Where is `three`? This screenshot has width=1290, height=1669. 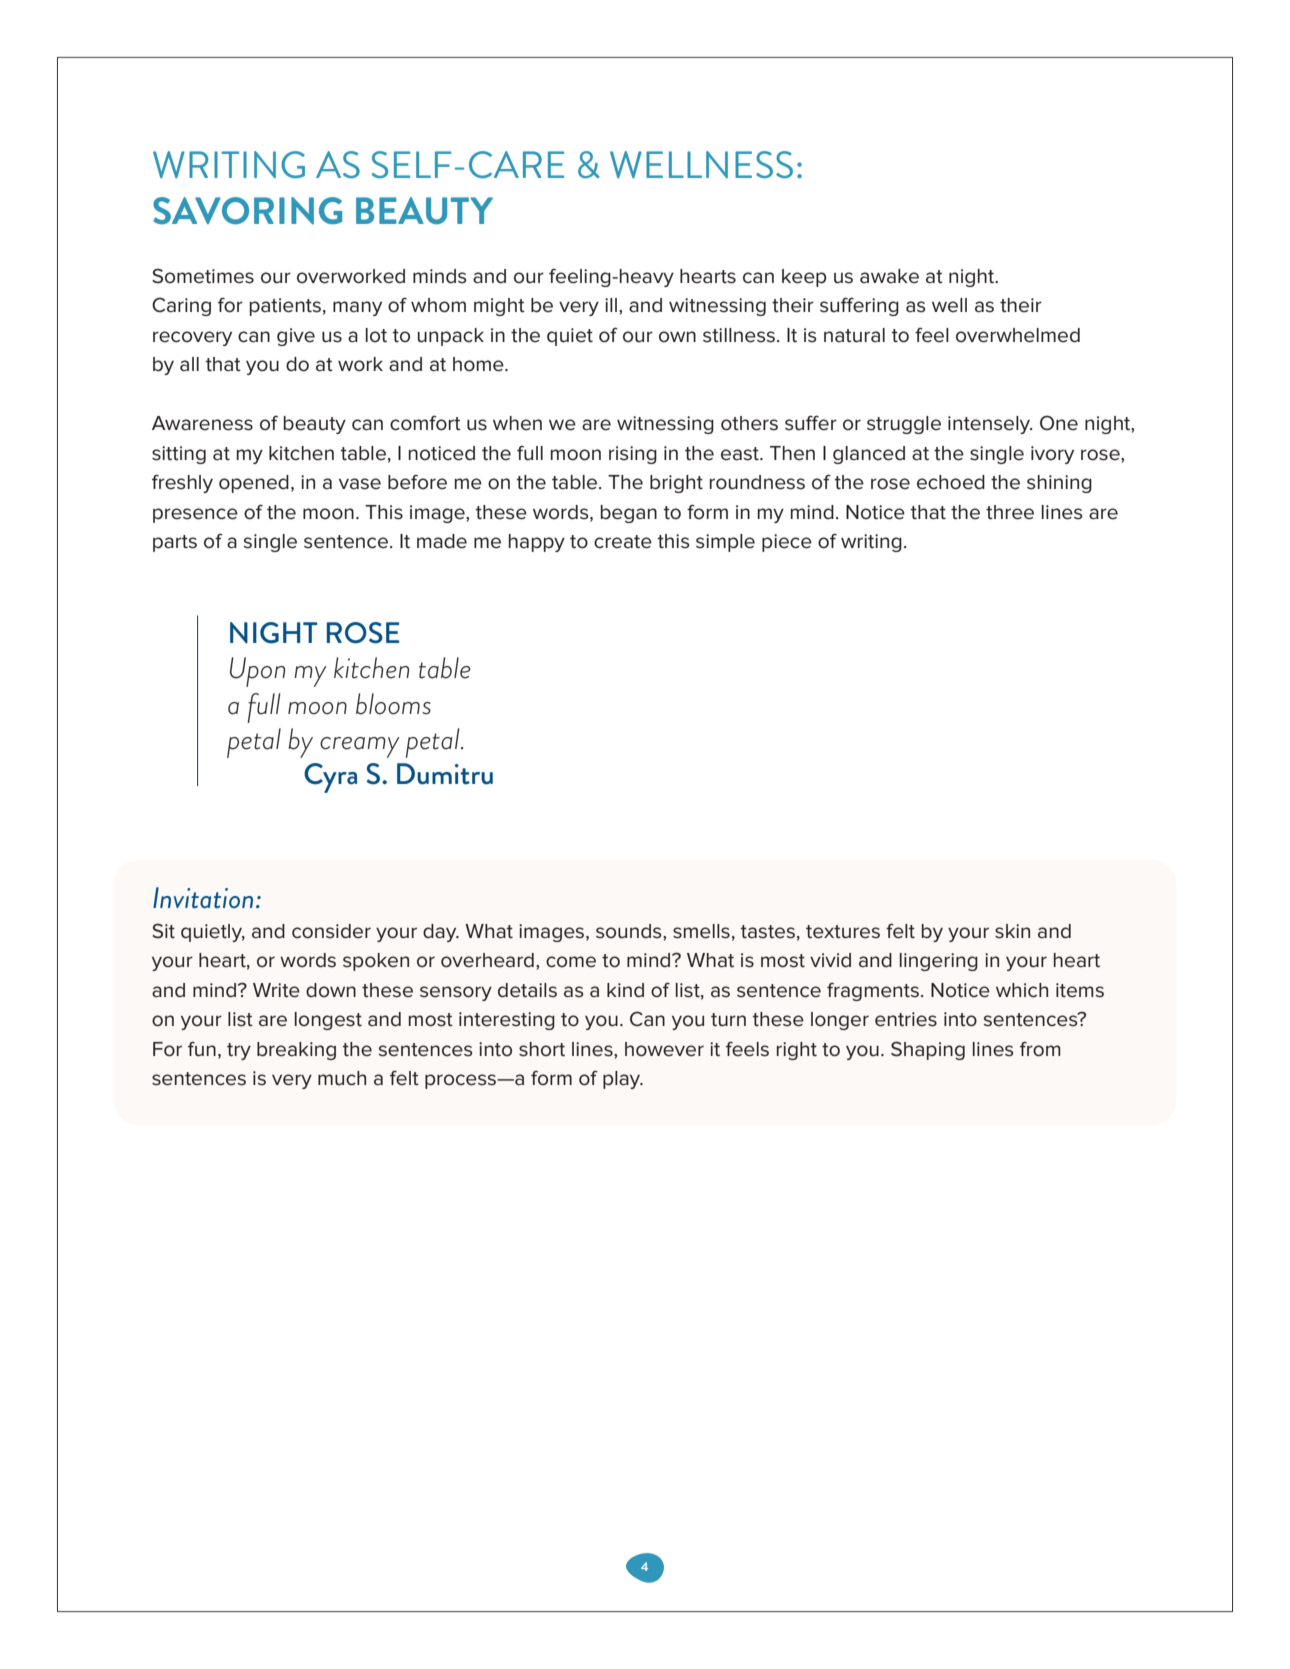
three is located at coordinates (1010, 512).
